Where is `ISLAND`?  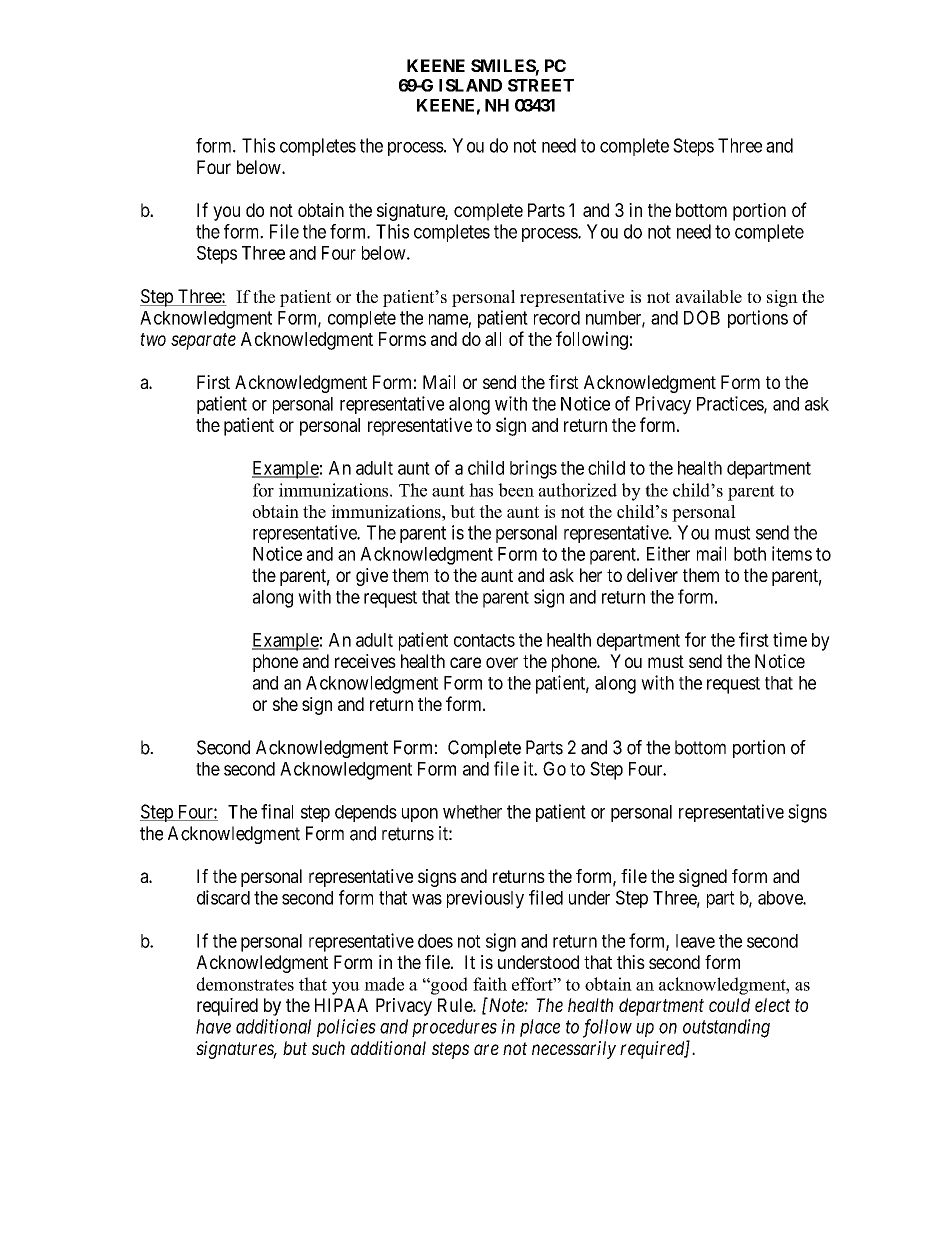 ISLAND is located at coordinates (470, 85).
